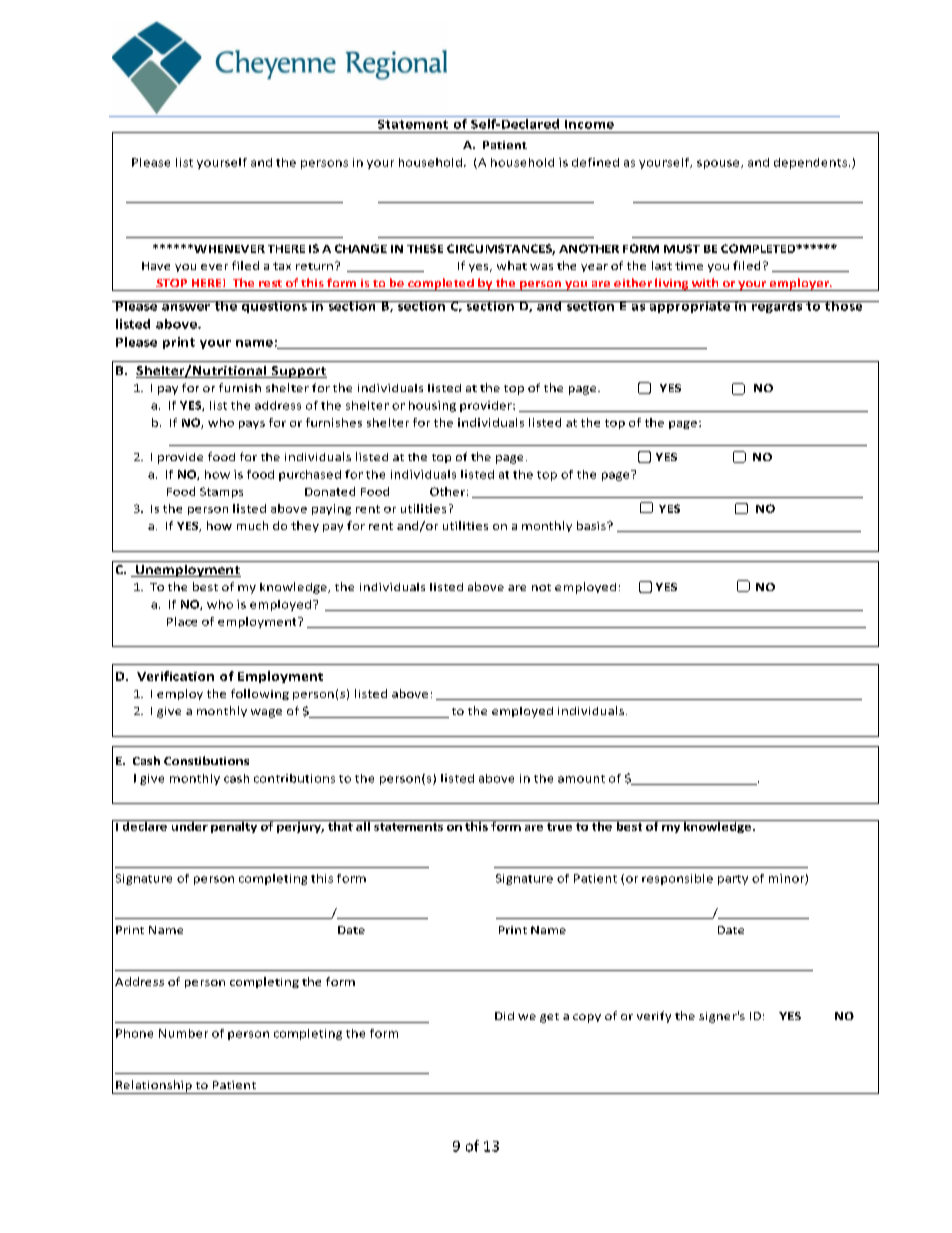 The height and width of the screenshot is (1233, 952). I want to click on Number, so click(183, 1033).
